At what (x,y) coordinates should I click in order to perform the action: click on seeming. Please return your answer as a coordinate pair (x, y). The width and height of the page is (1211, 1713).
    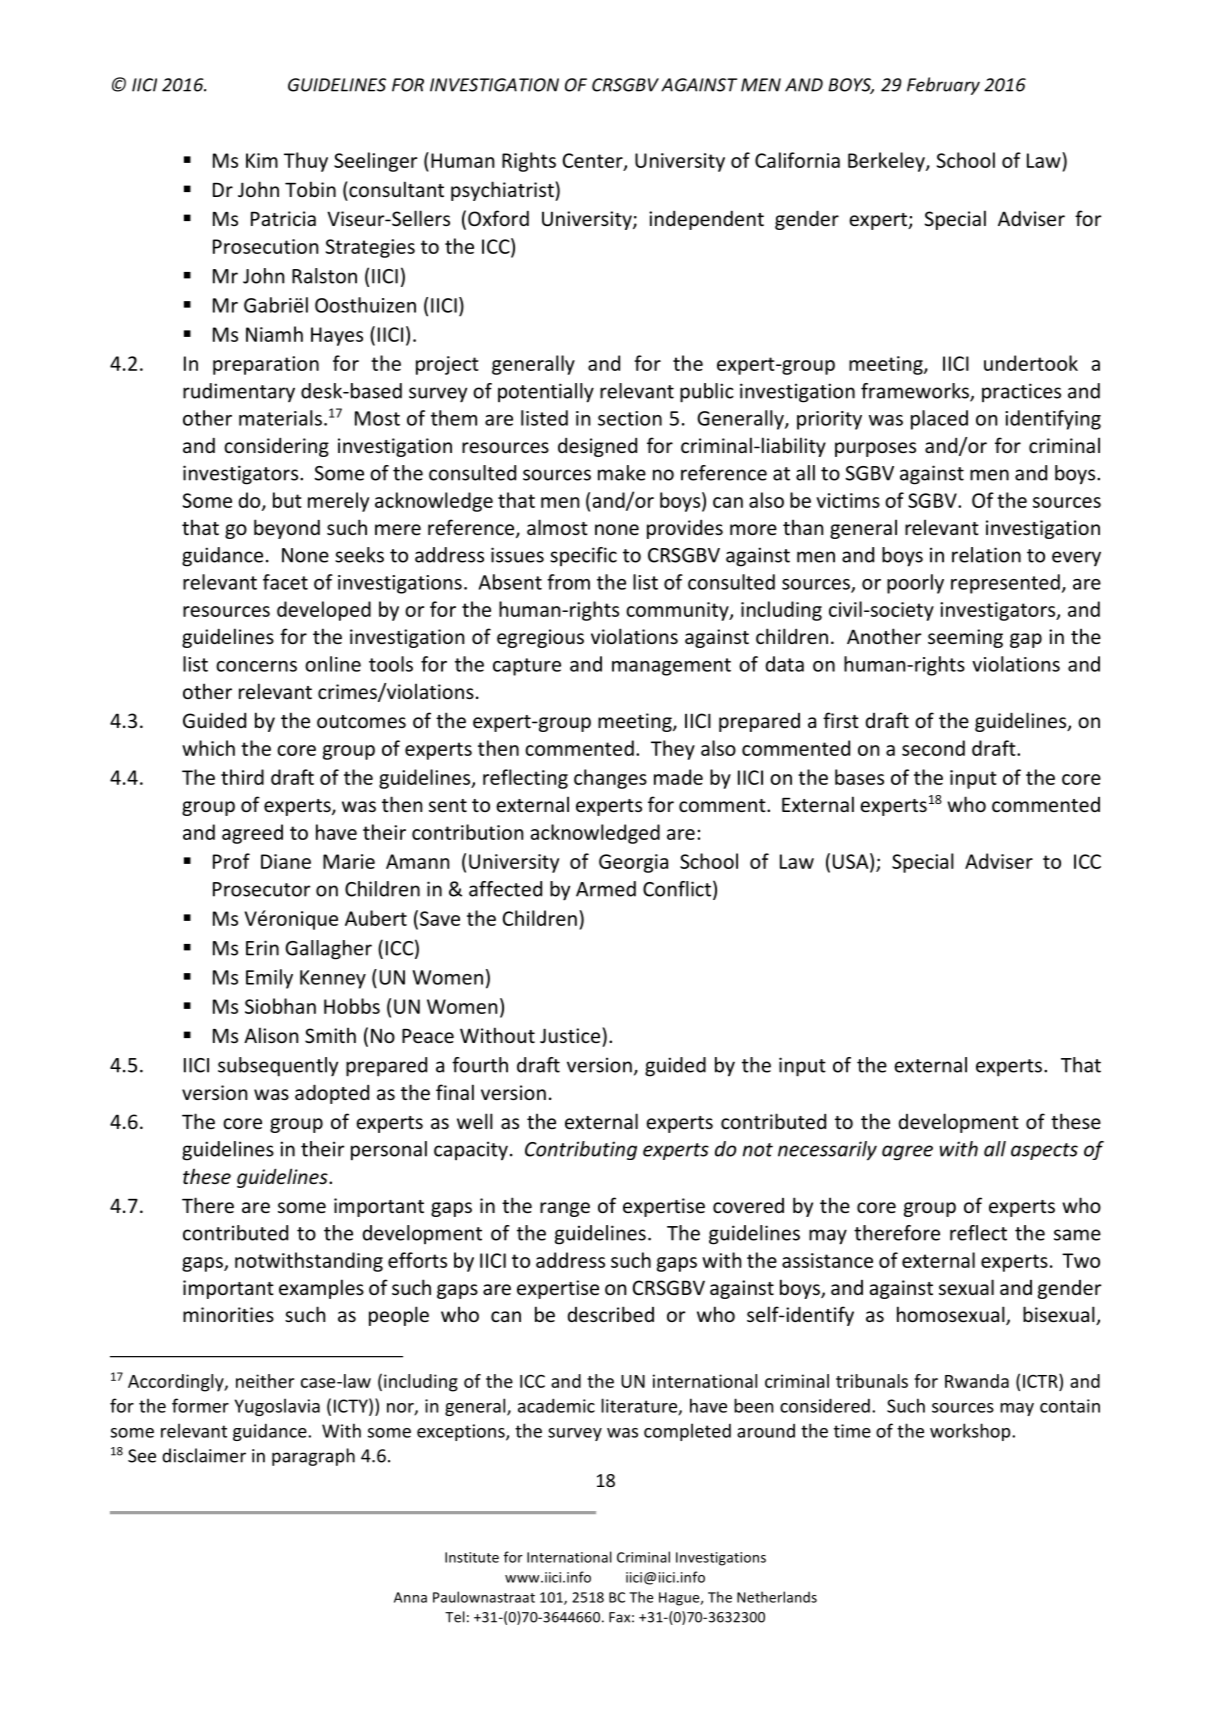
    Looking at the image, I should click on (965, 638).
